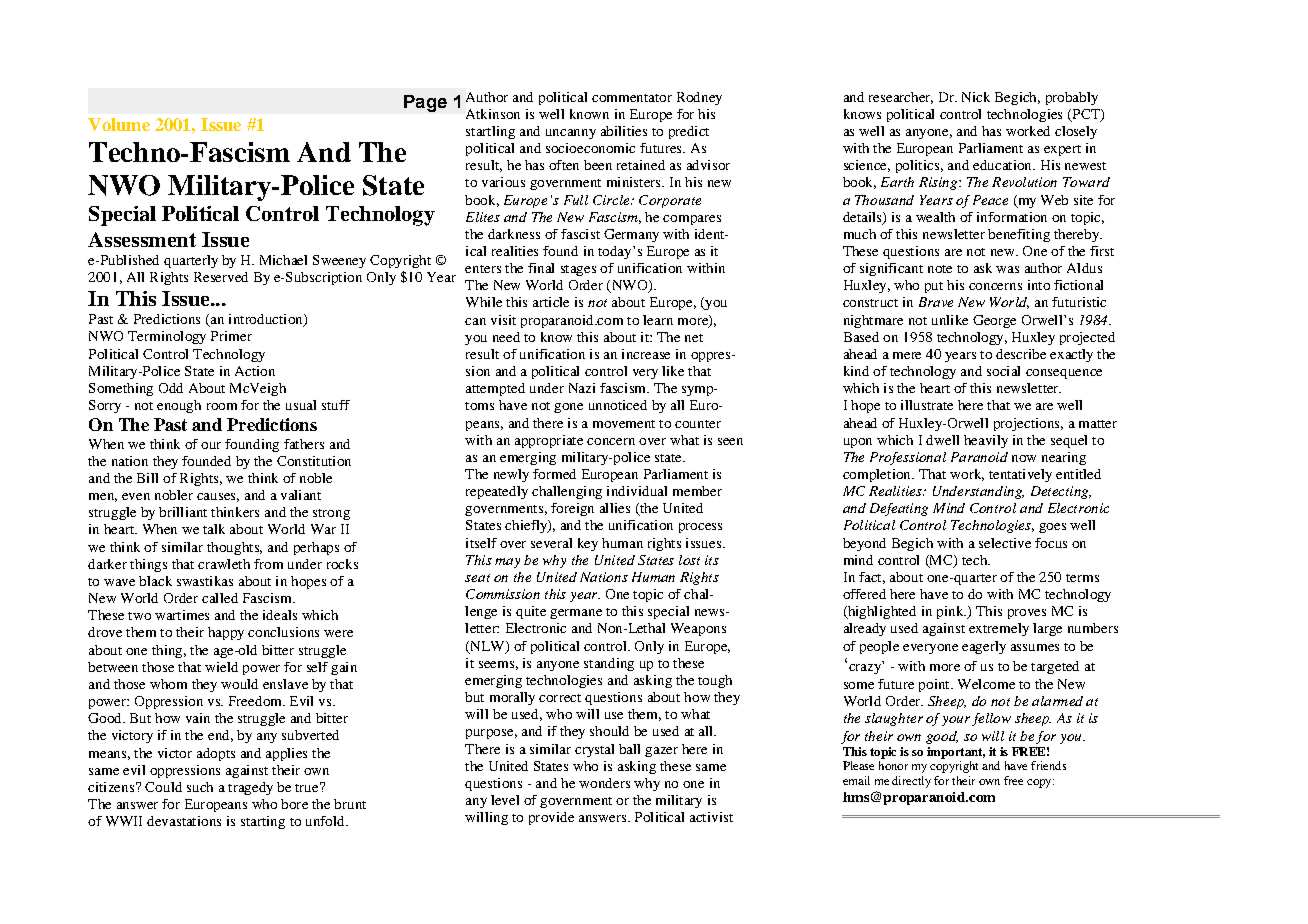 The height and width of the screenshot is (924, 1308). I want to click on tragedy, so click(250, 788).
